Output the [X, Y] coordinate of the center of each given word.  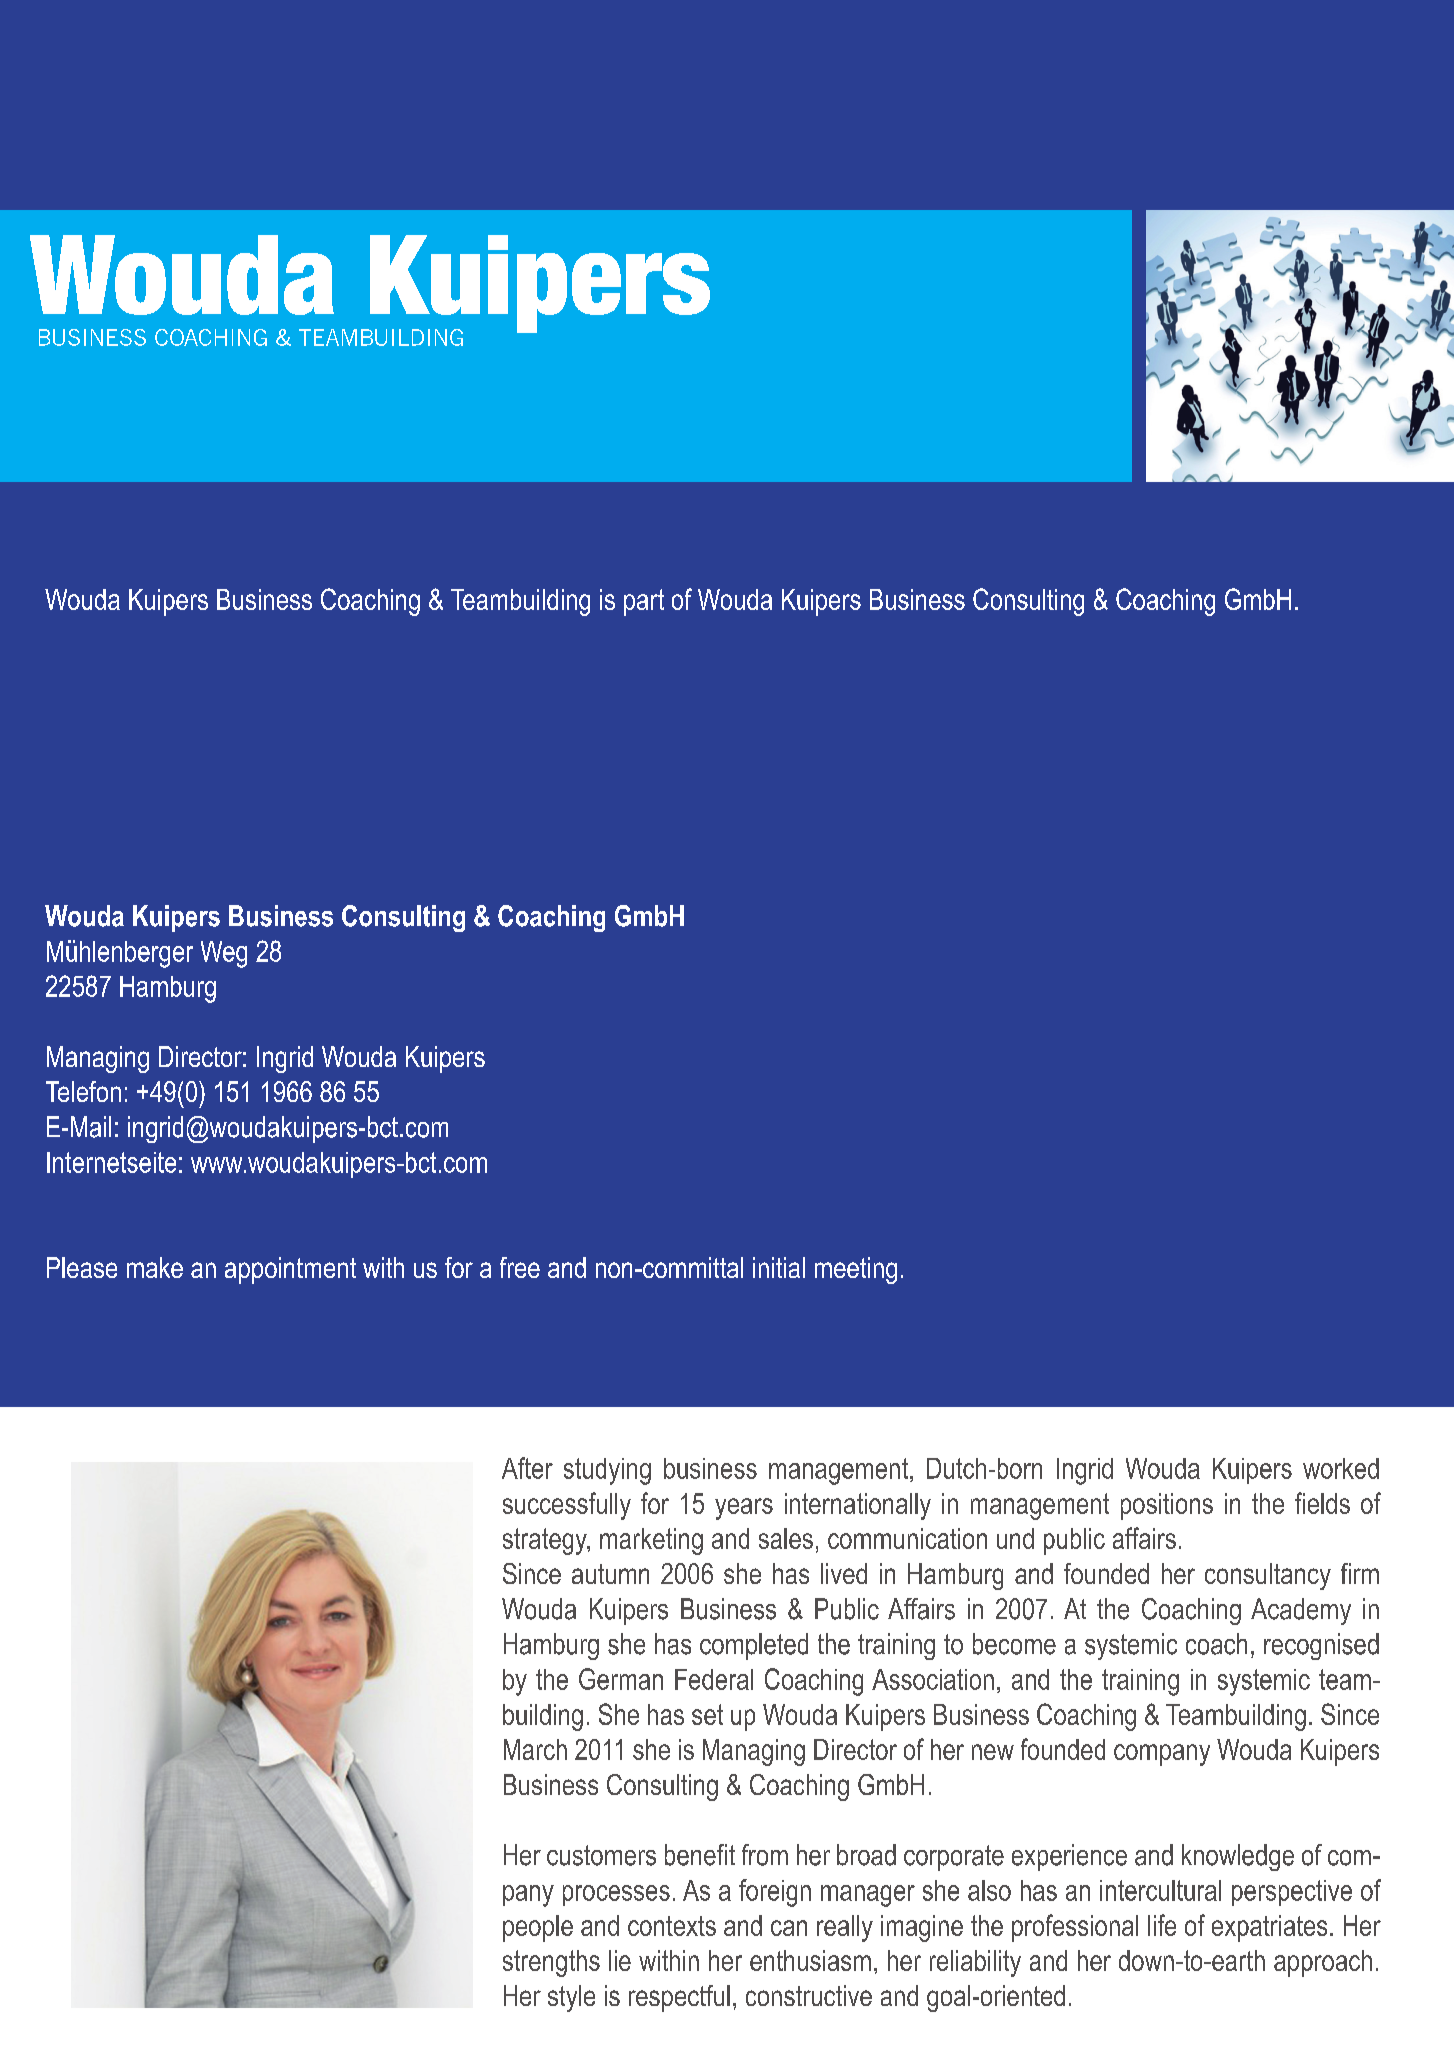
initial [779, 1267]
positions [1167, 1506]
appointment [290, 1270]
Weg [224, 954]
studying [607, 1471]
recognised [1321, 1646]
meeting [856, 1270]
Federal [714, 1679]
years [744, 1509]
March [535, 1749]
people [538, 1928]
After [527, 1468]
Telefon [83, 1091]
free [520, 1267]
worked [1341, 1468]
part [644, 602]
